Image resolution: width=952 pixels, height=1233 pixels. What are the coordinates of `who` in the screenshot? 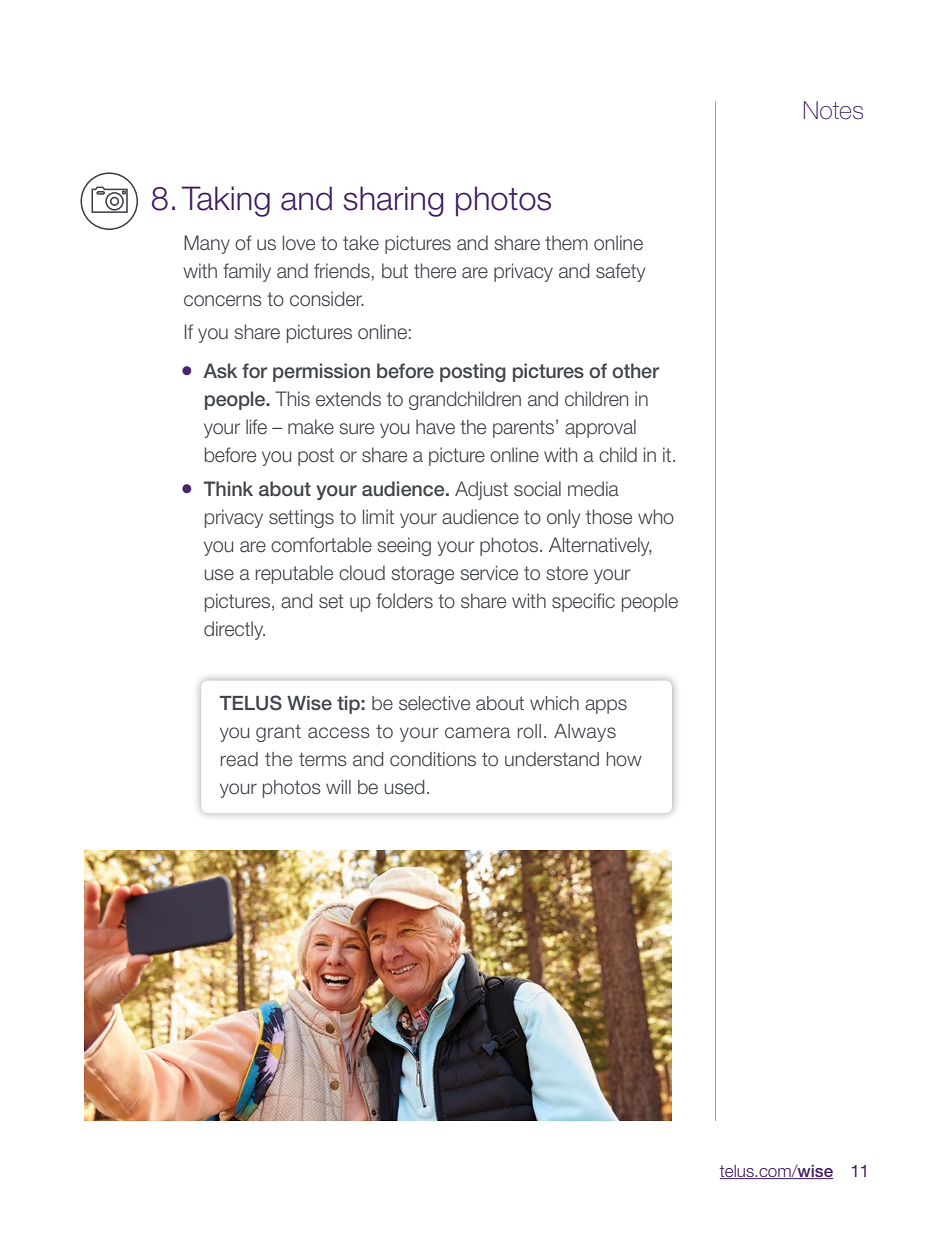 It's located at (656, 517).
